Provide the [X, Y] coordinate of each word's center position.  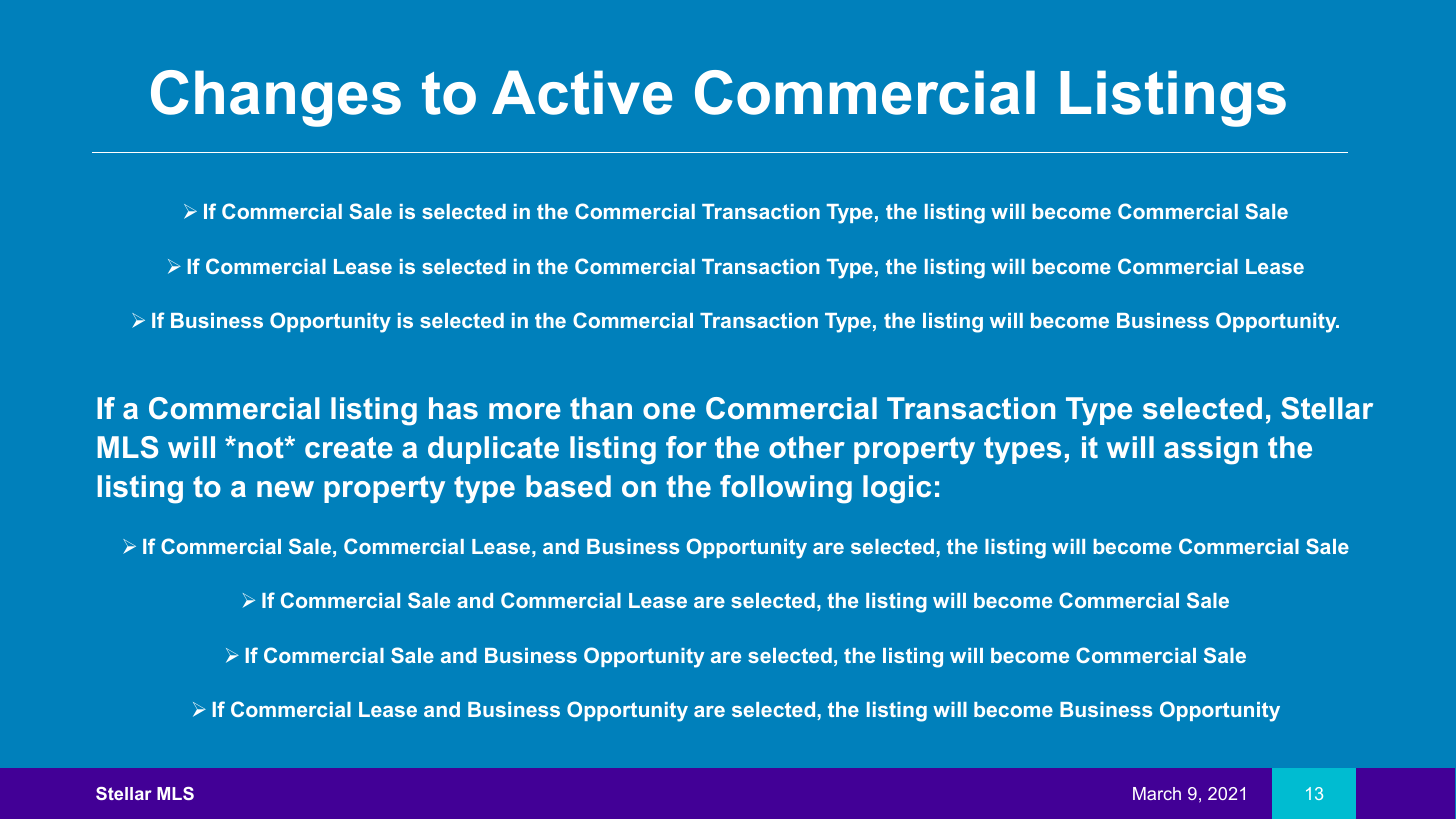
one [669, 411]
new [285, 489]
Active [582, 92]
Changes [276, 98]
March [1157, 793]
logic [897, 489]
